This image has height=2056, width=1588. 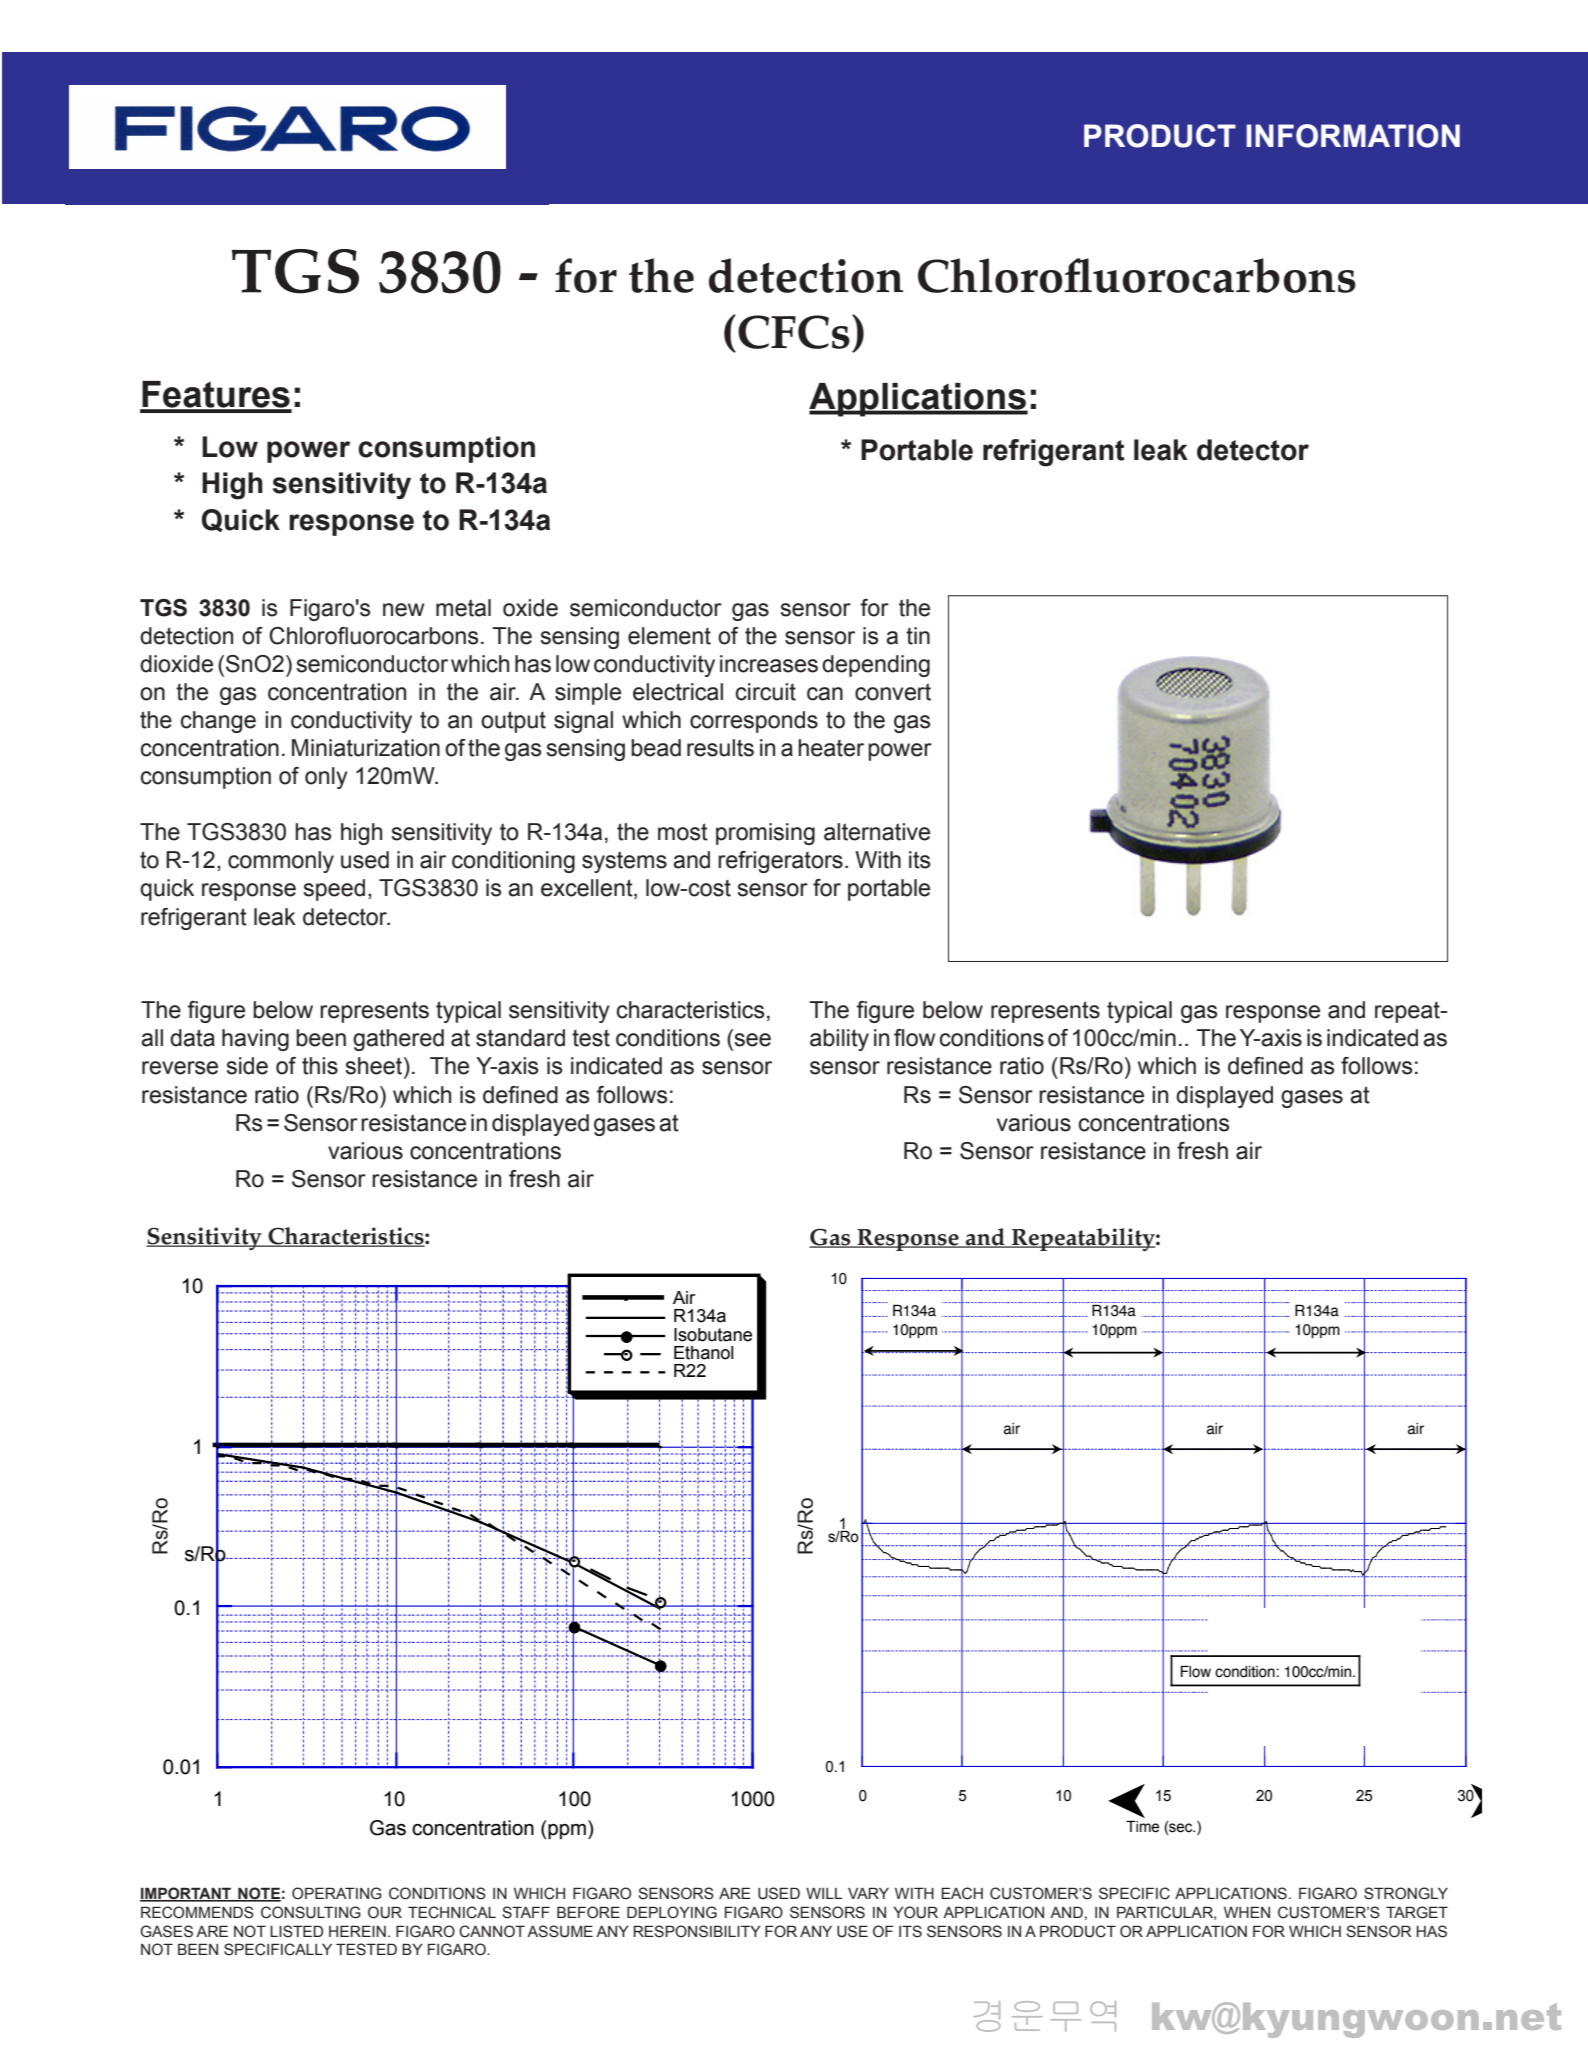 What do you see at coordinates (876, 666) in the image?
I see `depending` at bounding box center [876, 666].
